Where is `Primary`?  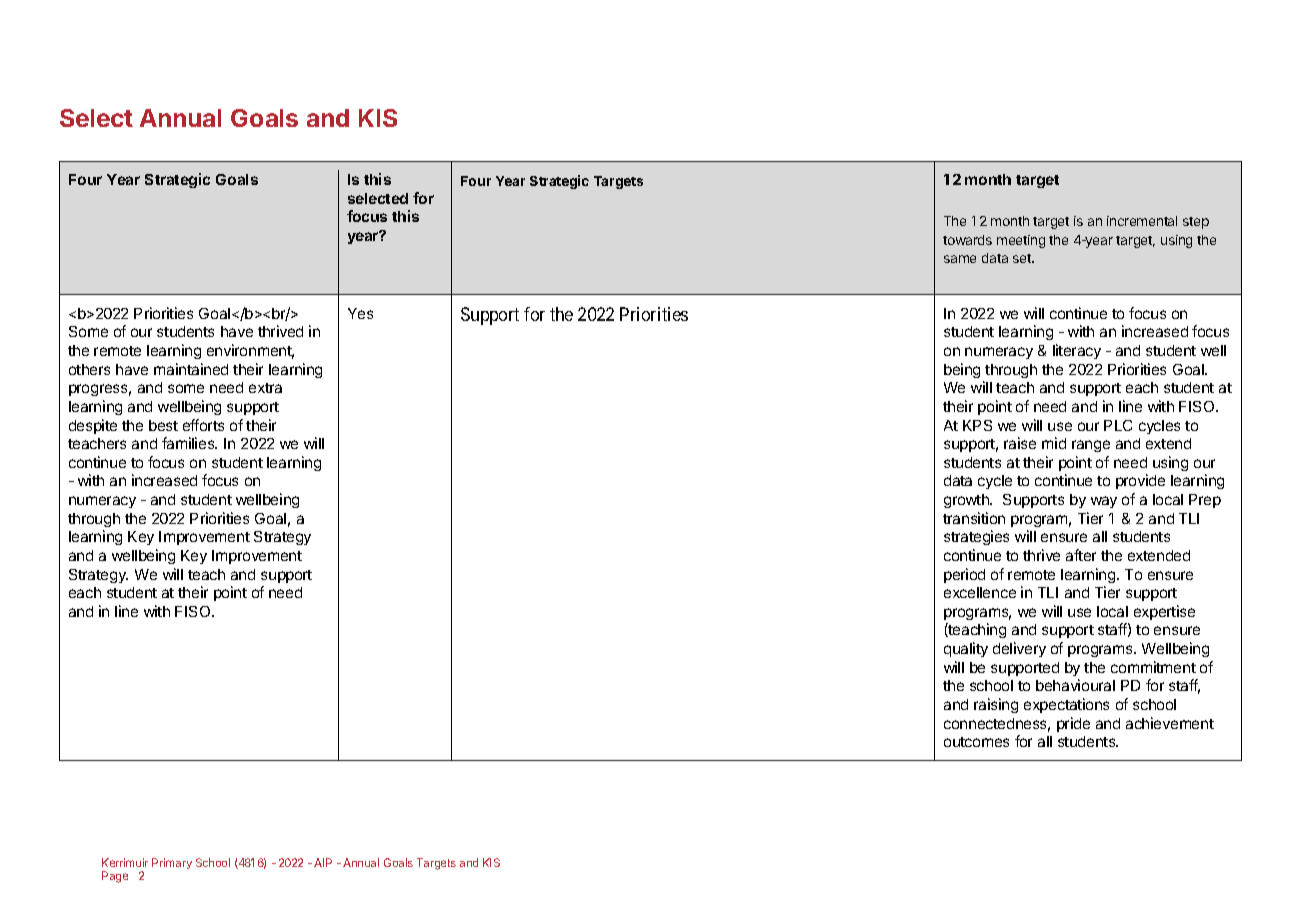
Primary is located at coordinates (172, 863).
